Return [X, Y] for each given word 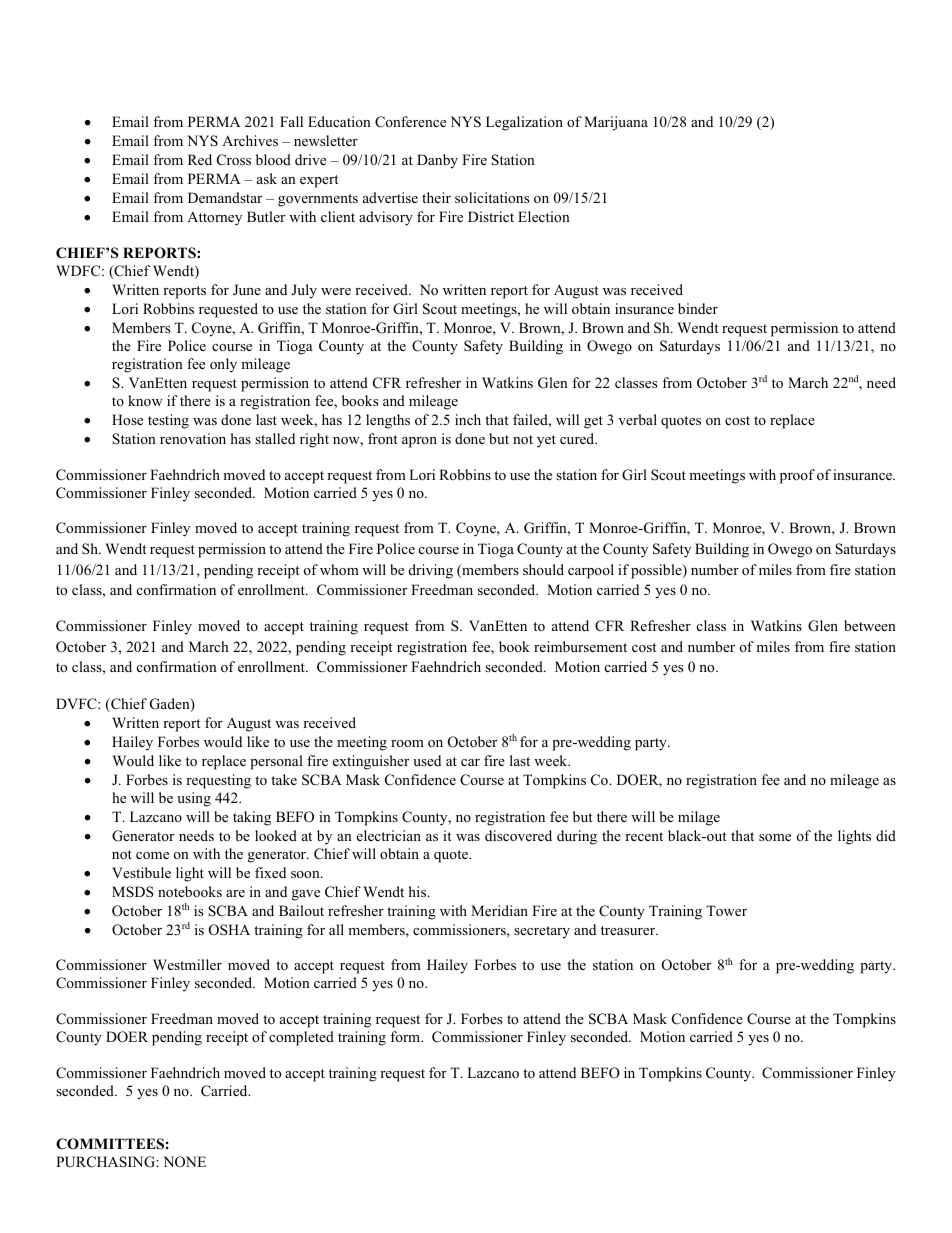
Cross [234, 160]
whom [339, 569]
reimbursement [580, 646]
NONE [185, 1162]
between [870, 625]
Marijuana [616, 123]
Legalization [524, 123]
